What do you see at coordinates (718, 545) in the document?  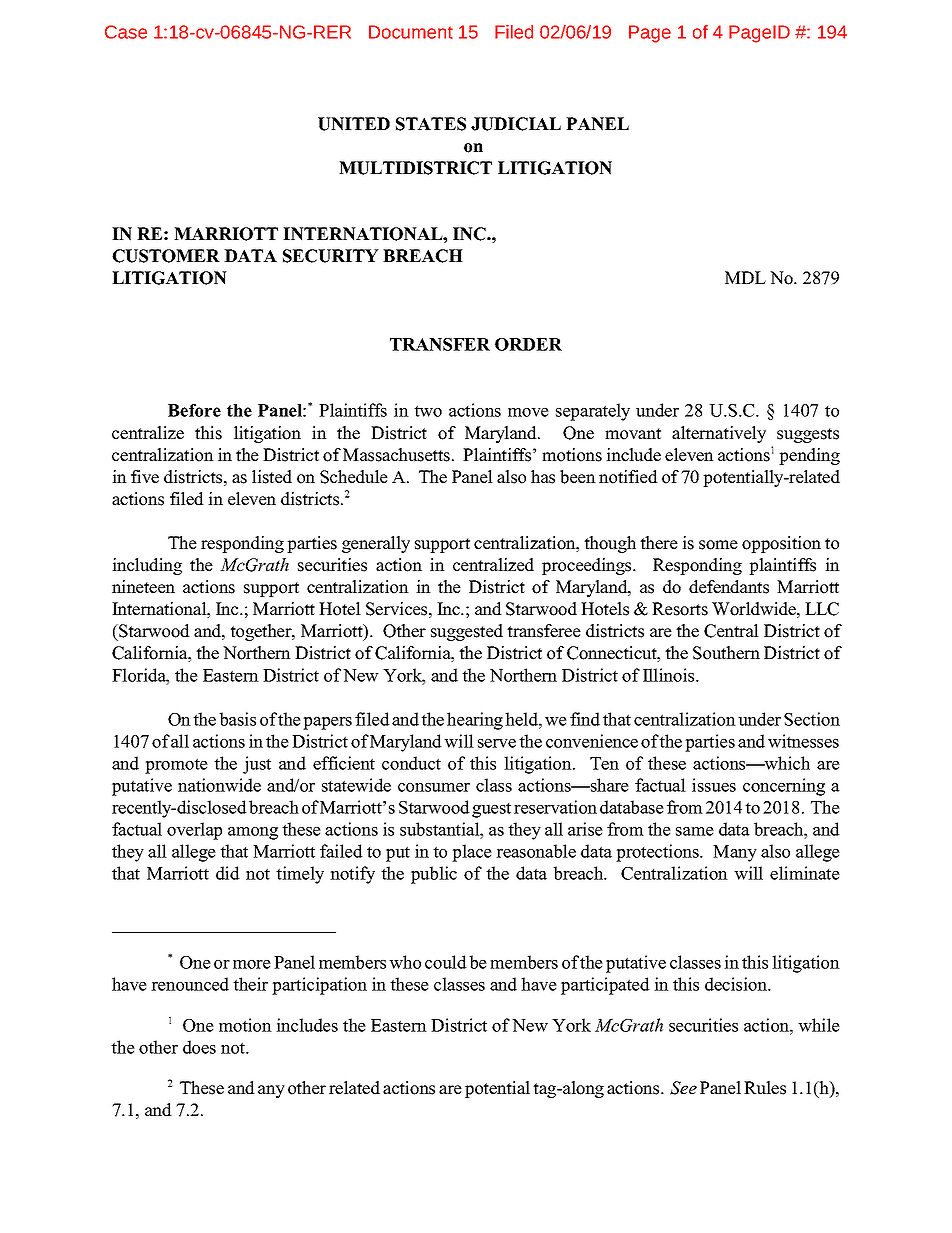 I see `some` at bounding box center [718, 545].
